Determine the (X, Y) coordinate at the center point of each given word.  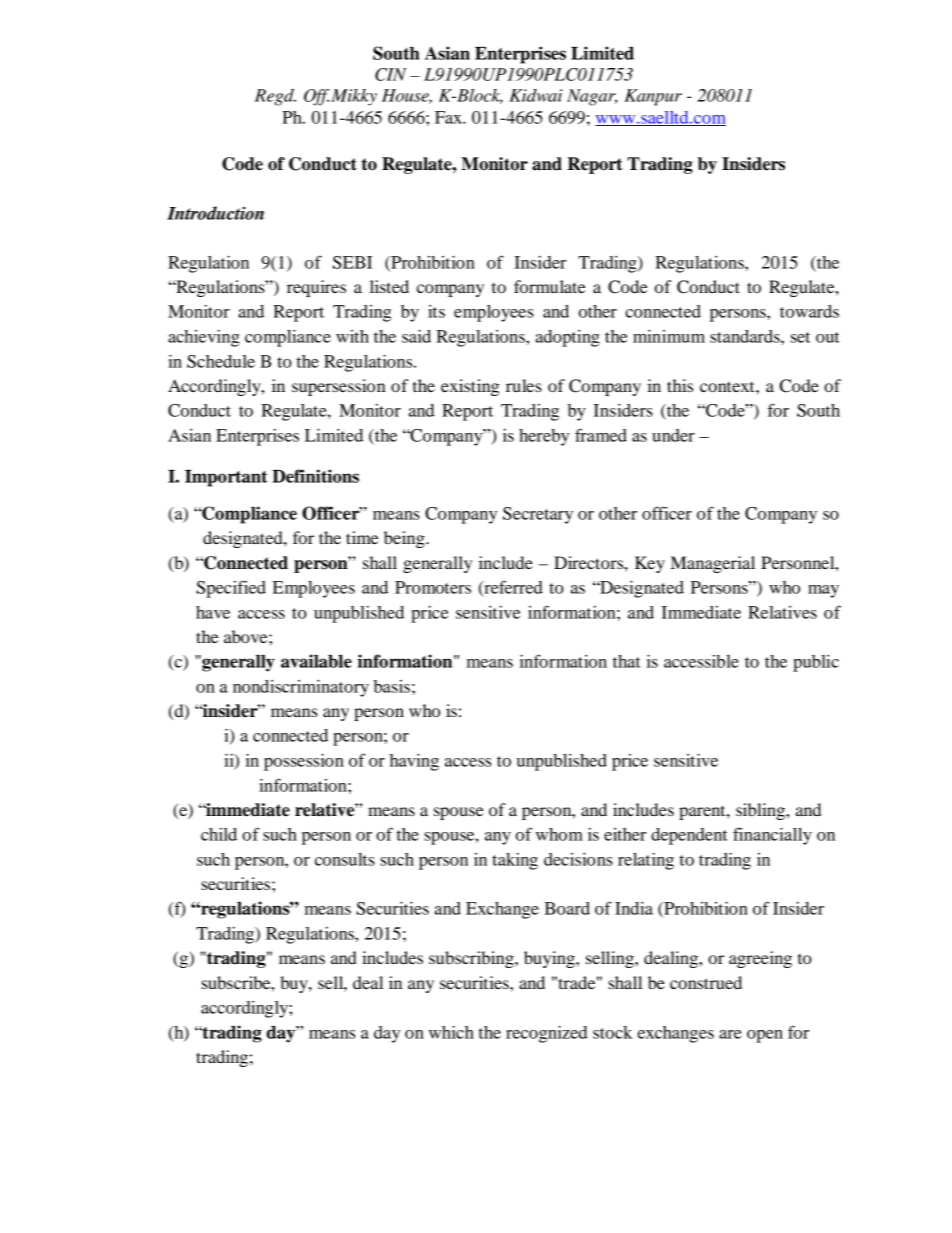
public (816, 663)
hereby (544, 437)
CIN (391, 74)
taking (515, 861)
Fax (449, 117)
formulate (550, 286)
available (316, 661)
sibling (761, 811)
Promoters (433, 587)
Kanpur (653, 97)
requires (316, 288)
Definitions (315, 476)
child (219, 834)
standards (746, 336)
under (673, 435)
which (451, 1032)
